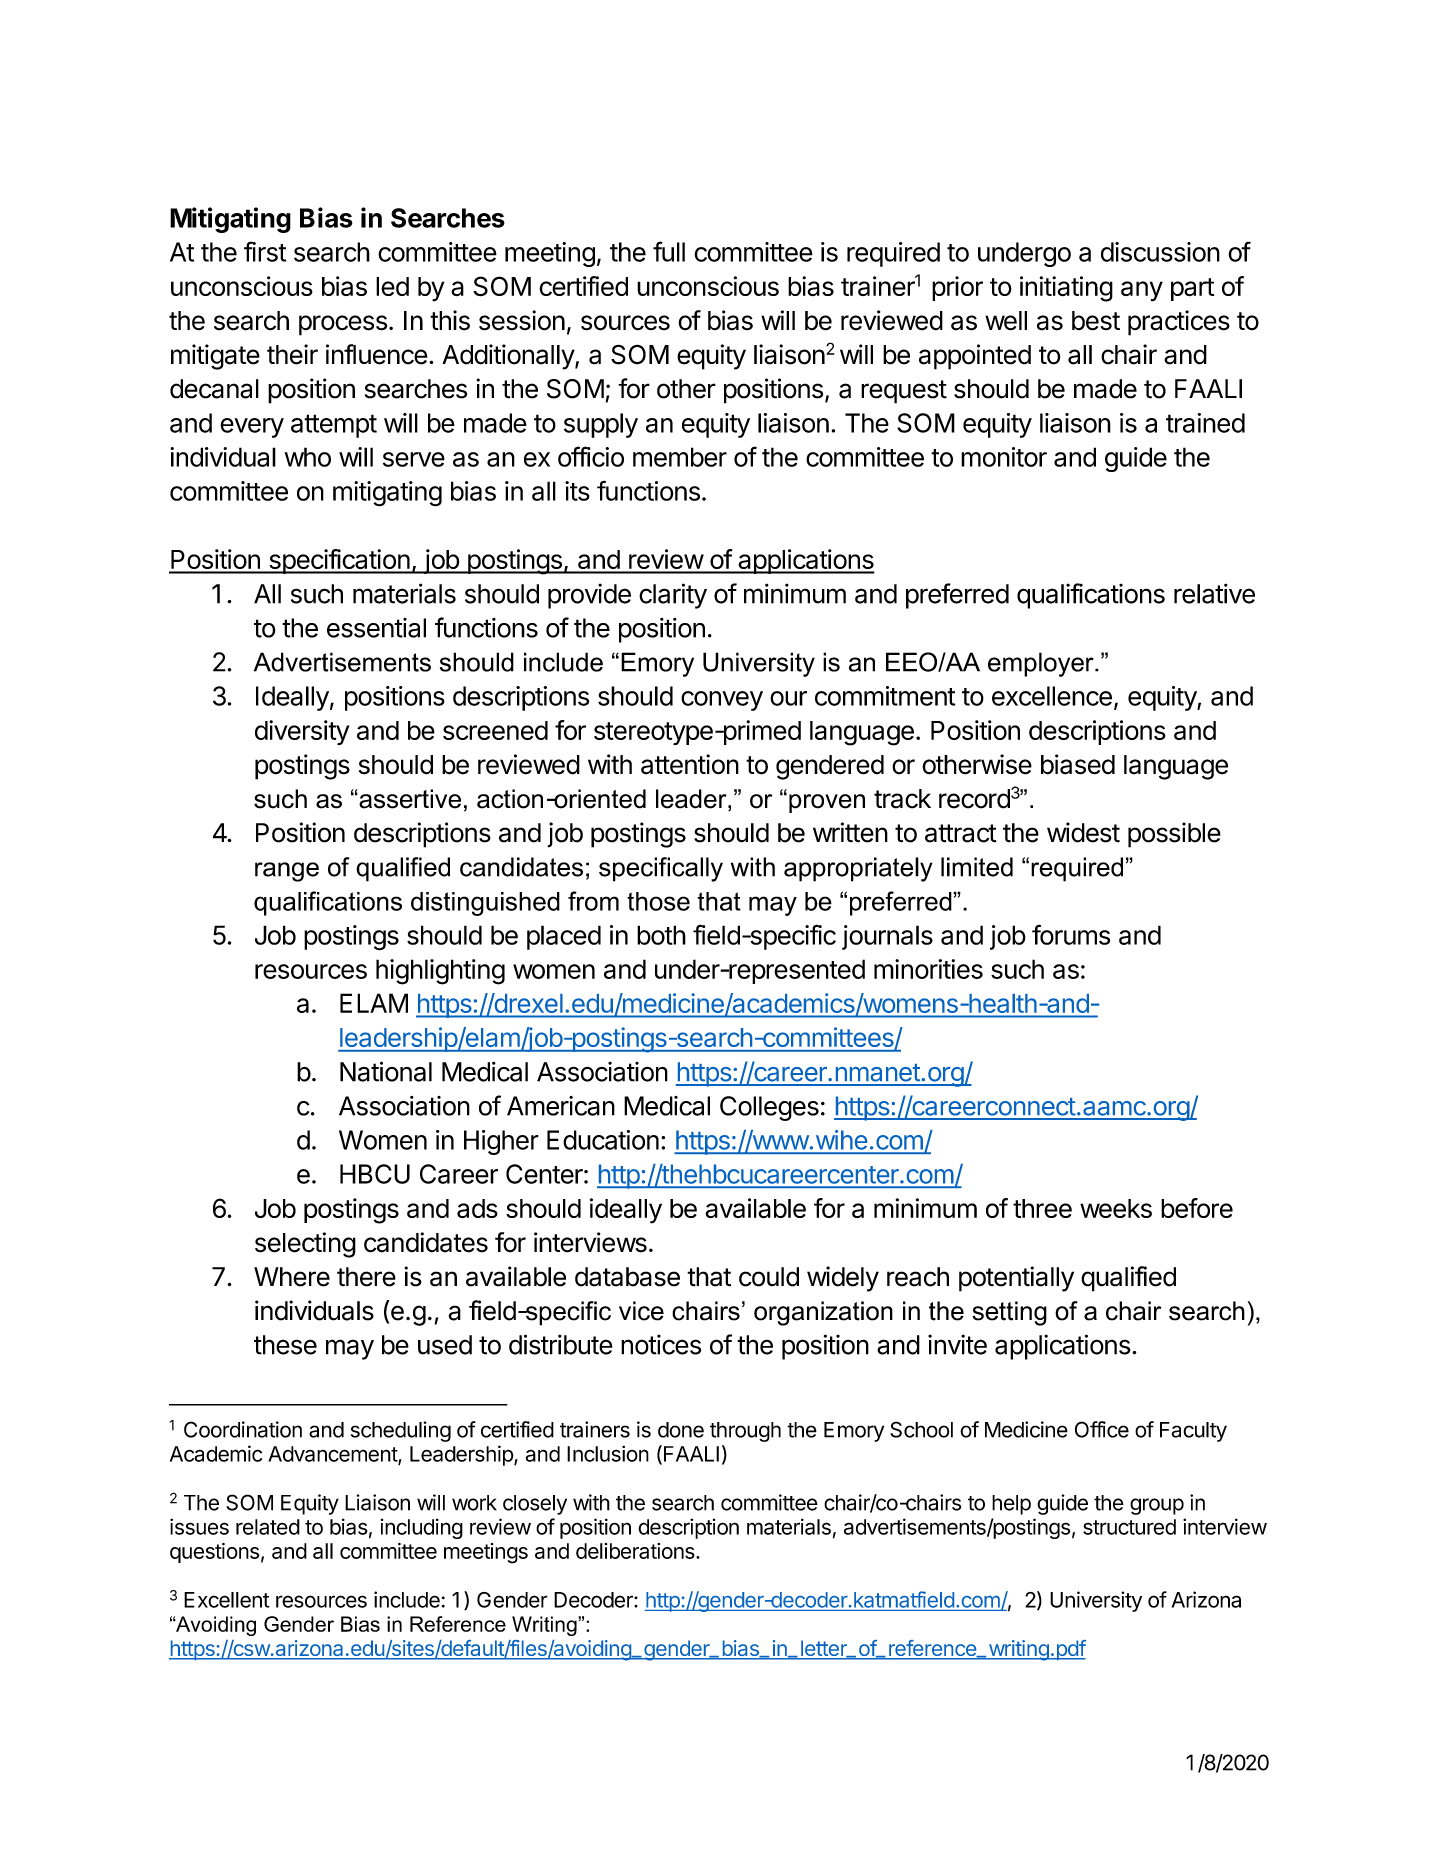 The width and height of the document is (1437, 1859). I want to click on full, so click(669, 251).
